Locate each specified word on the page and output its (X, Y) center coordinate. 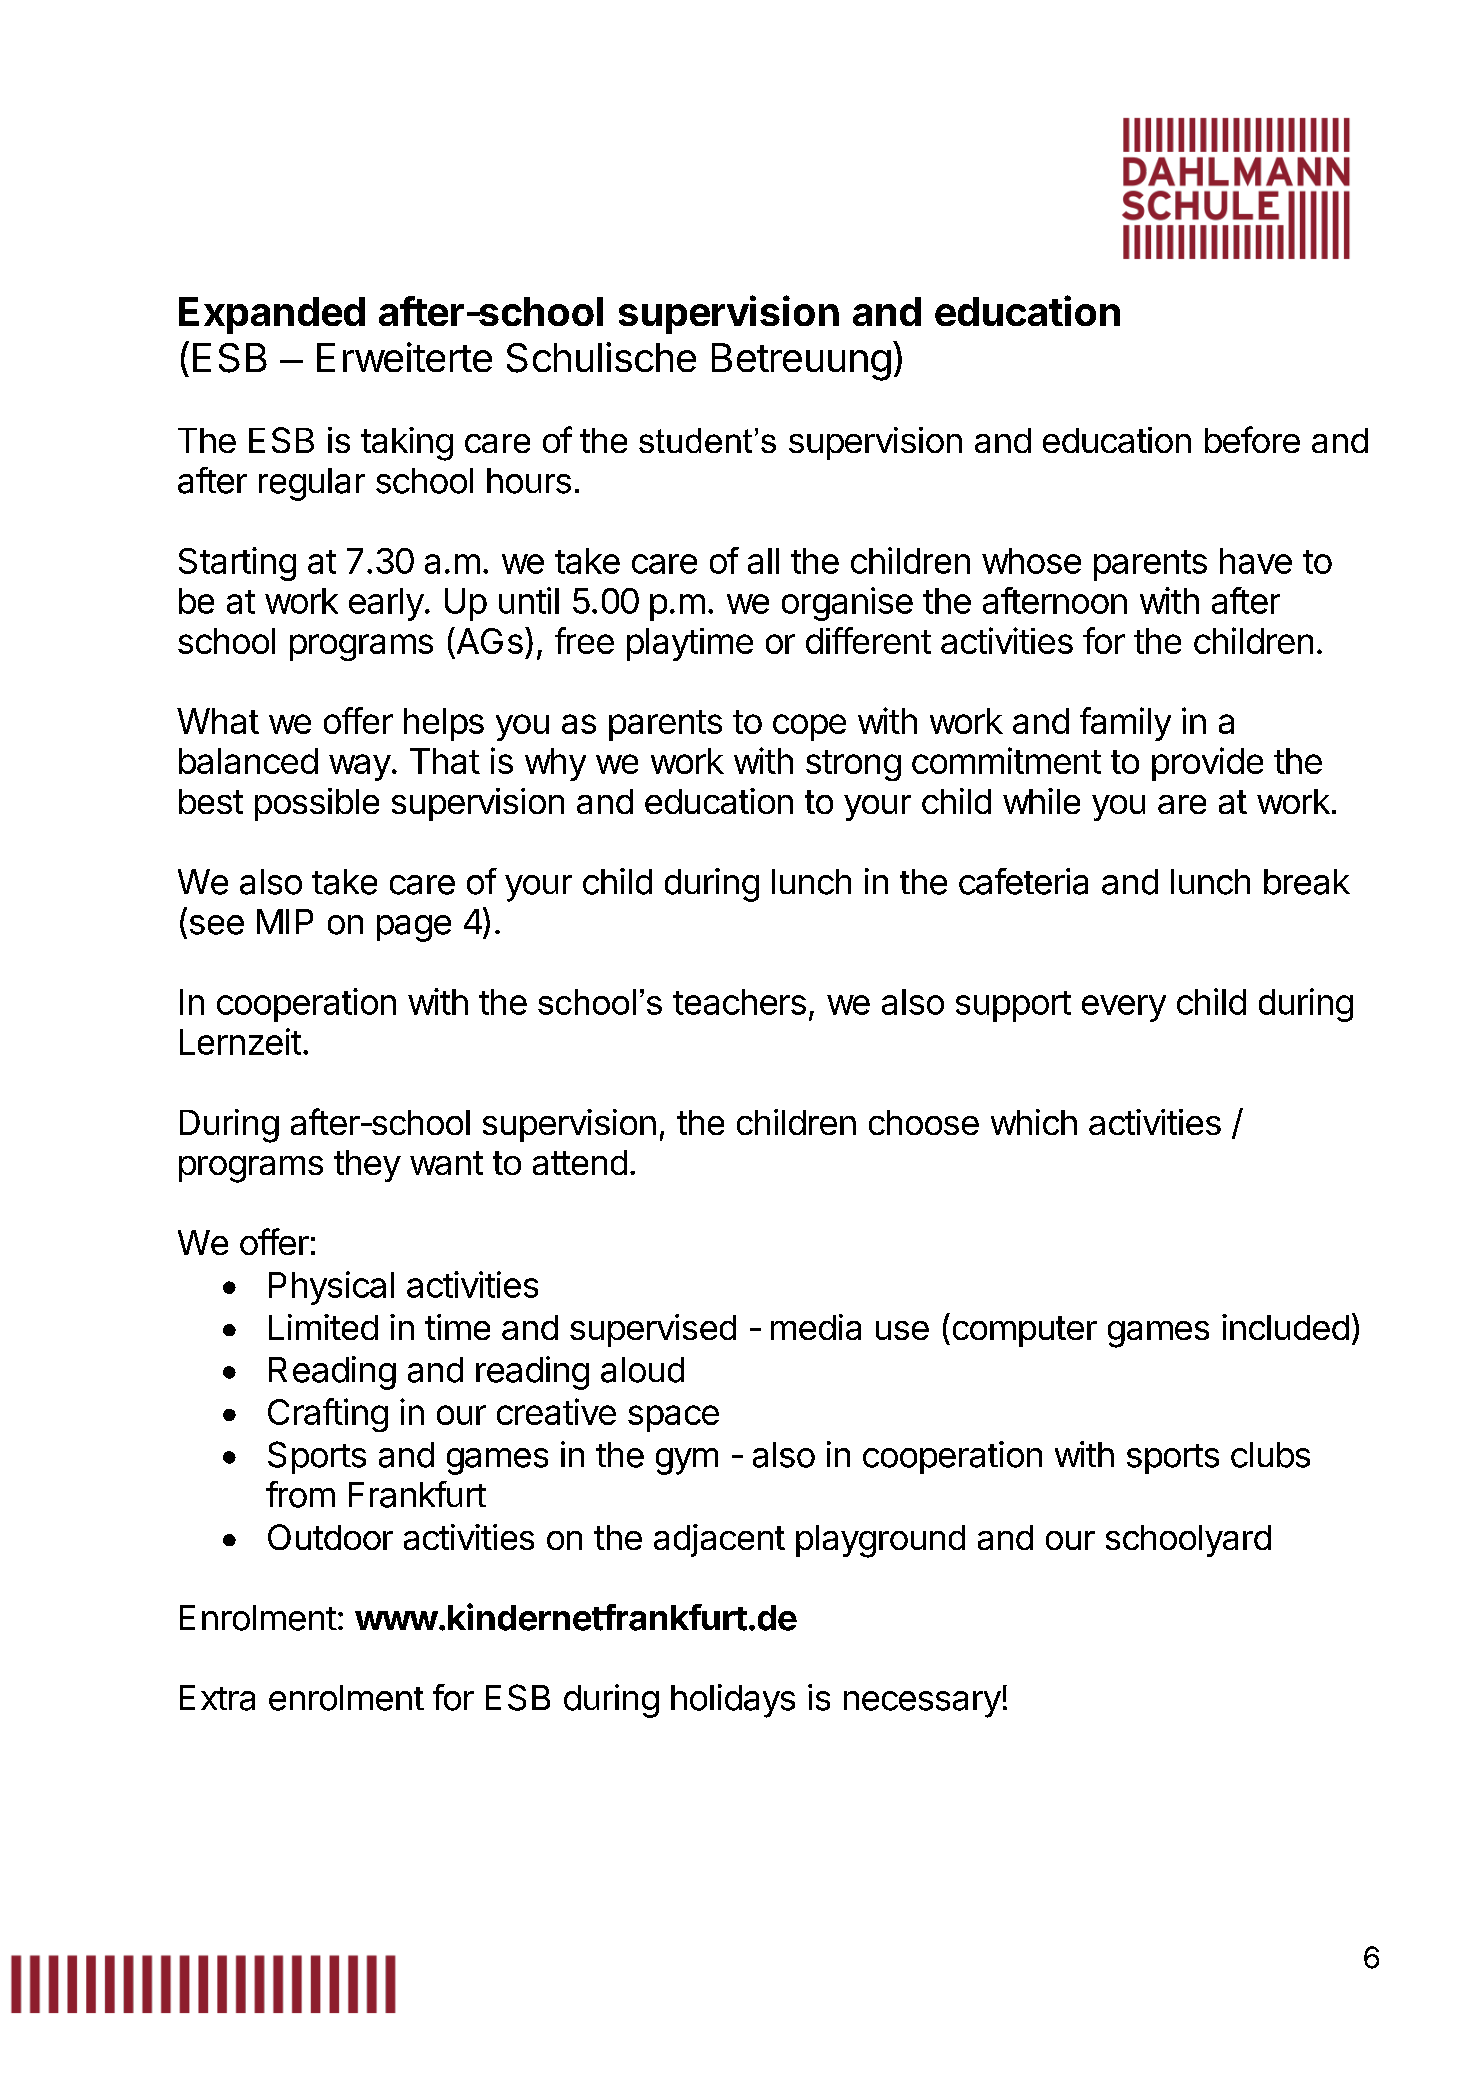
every (1124, 1008)
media (816, 1327)
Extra (217, 1698)
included (1285, 1327)
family (1125, 724)
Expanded (272, 315)
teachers (739, 1002)
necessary (922, 1704)
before (1252, 439)
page (414, 928)
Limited (323, 1327)
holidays (733, 1701)
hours (529, 481)
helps (444, 724)
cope (809, 727)
